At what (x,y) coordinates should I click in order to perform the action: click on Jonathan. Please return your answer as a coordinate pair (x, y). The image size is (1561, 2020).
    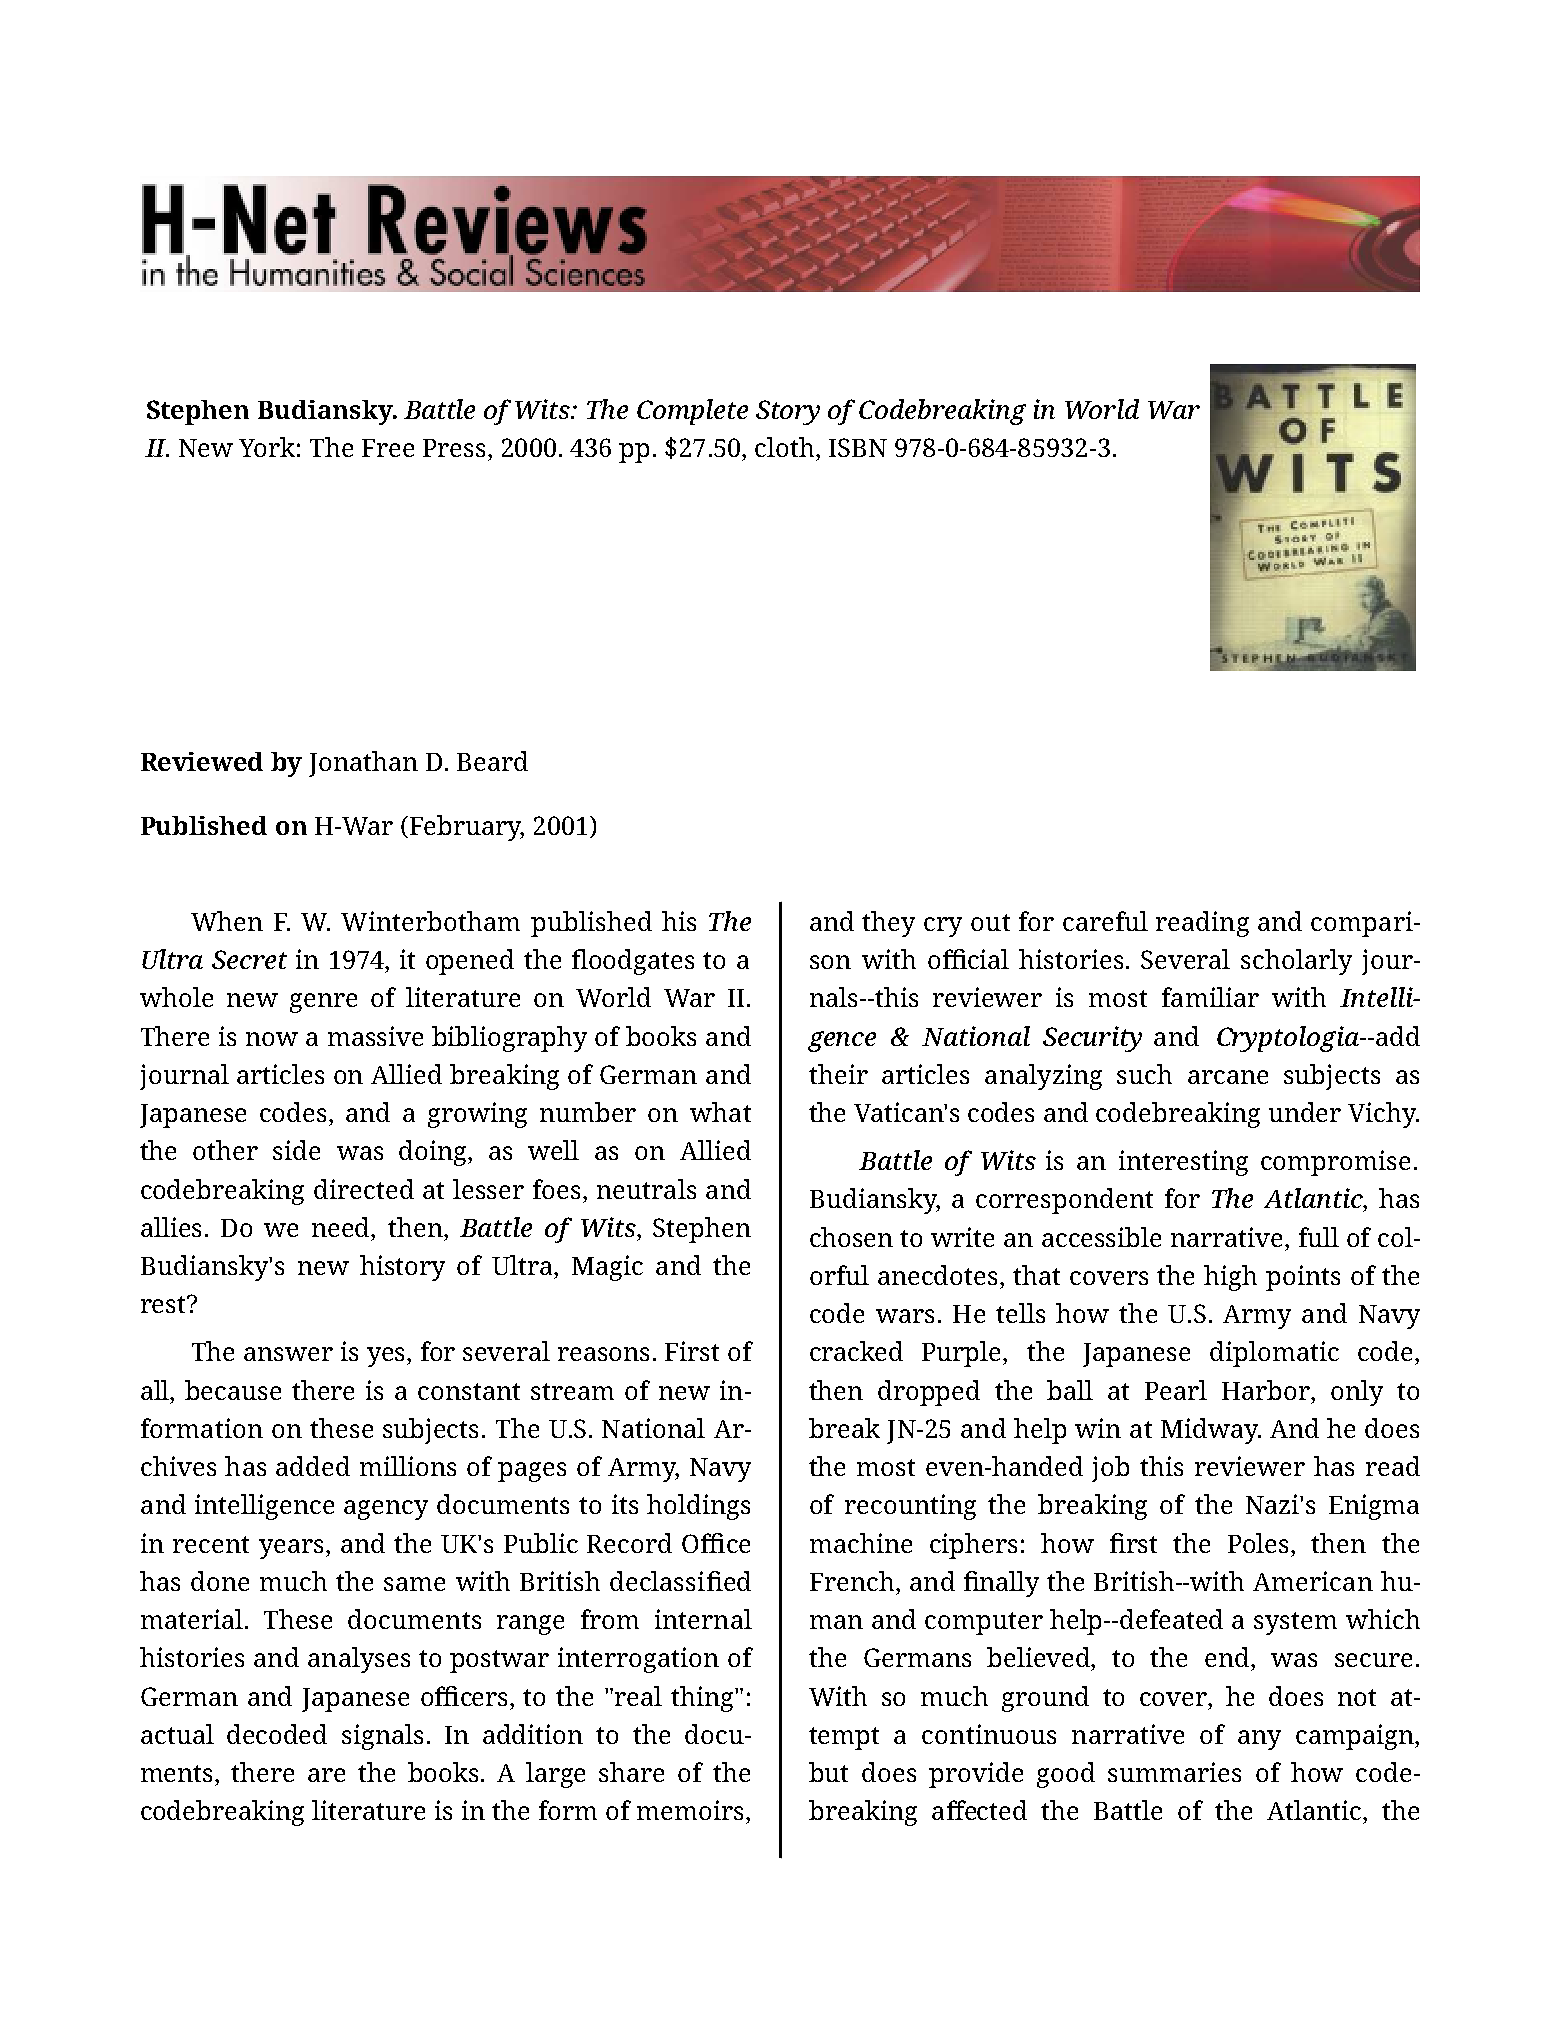
    Looking at the image, I should click on (363, 764).
